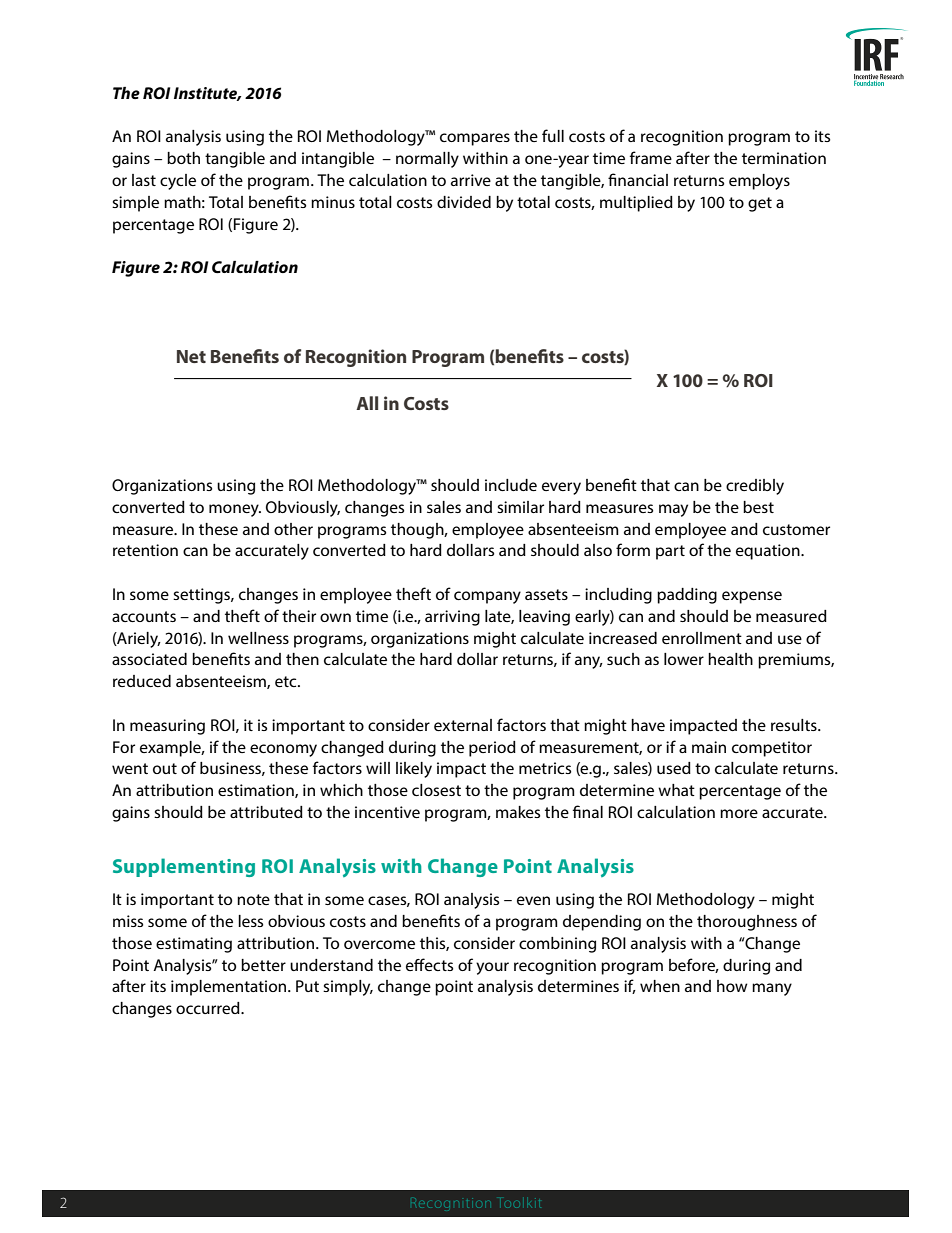 This document has width=952, height=1233. I want to click on out, so click(165, 768).
